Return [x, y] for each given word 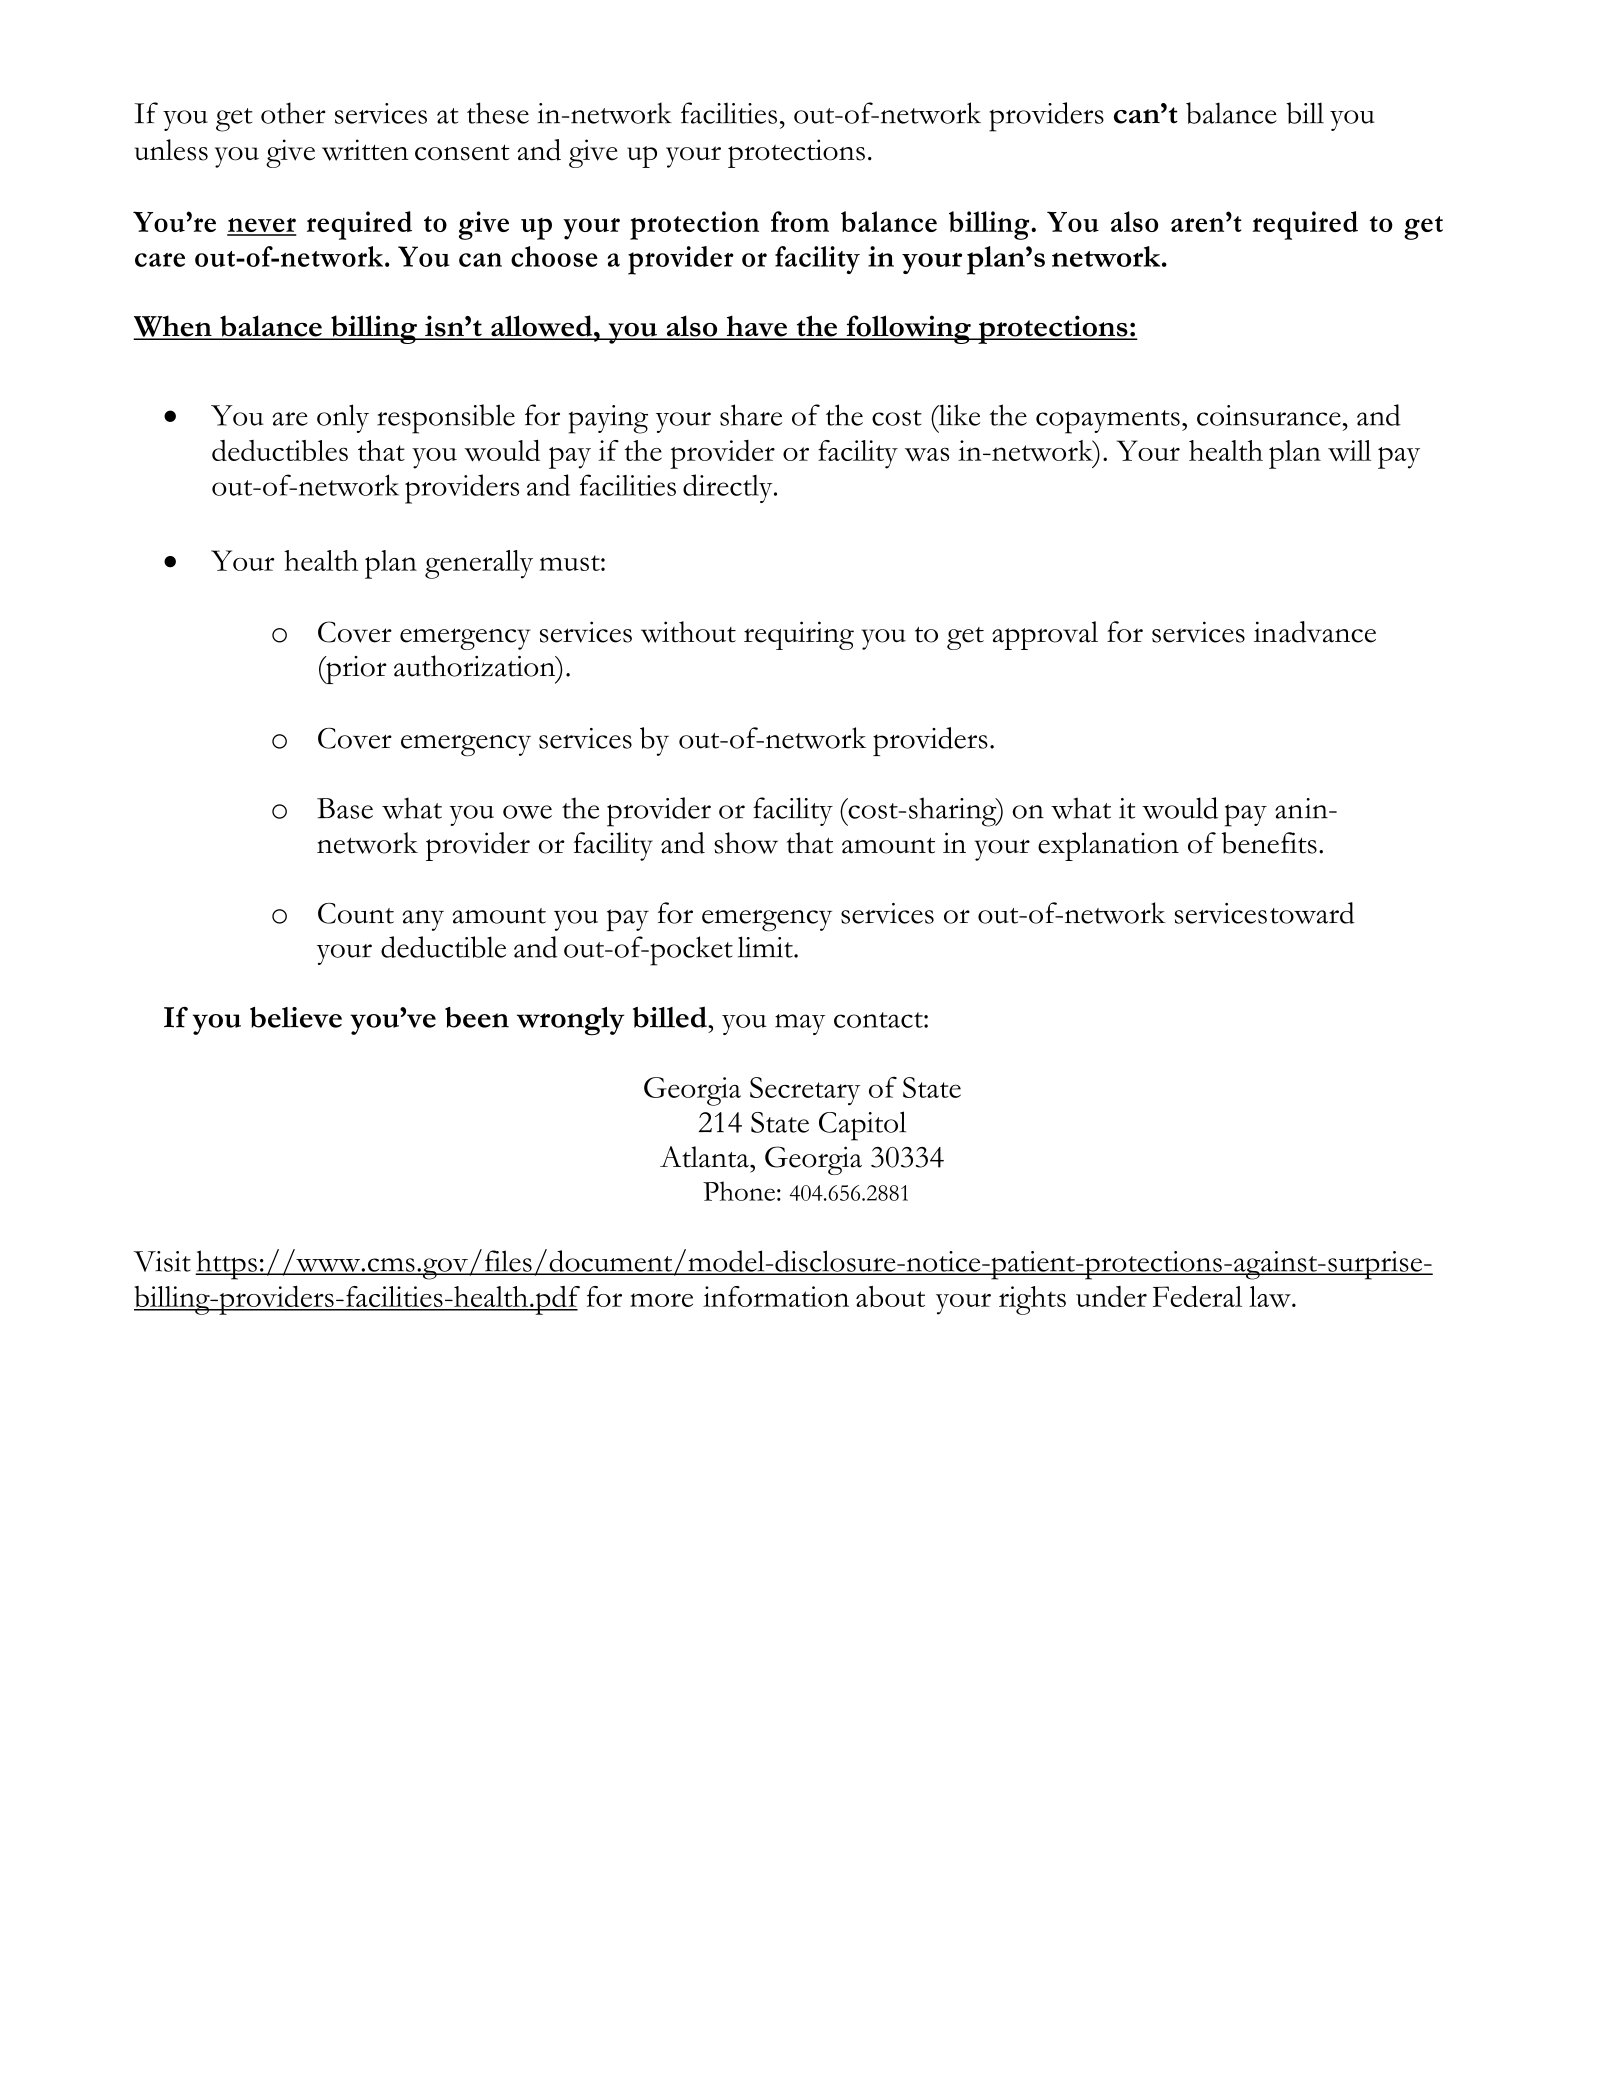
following [908, 329]
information [776, 1296]
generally [479, 564]
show [746, 843]
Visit [162, 1261]
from [800, 221]
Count [356, 913]
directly [729, 488]
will [1349, 450]
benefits [1269, 843]
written [365, 150]
